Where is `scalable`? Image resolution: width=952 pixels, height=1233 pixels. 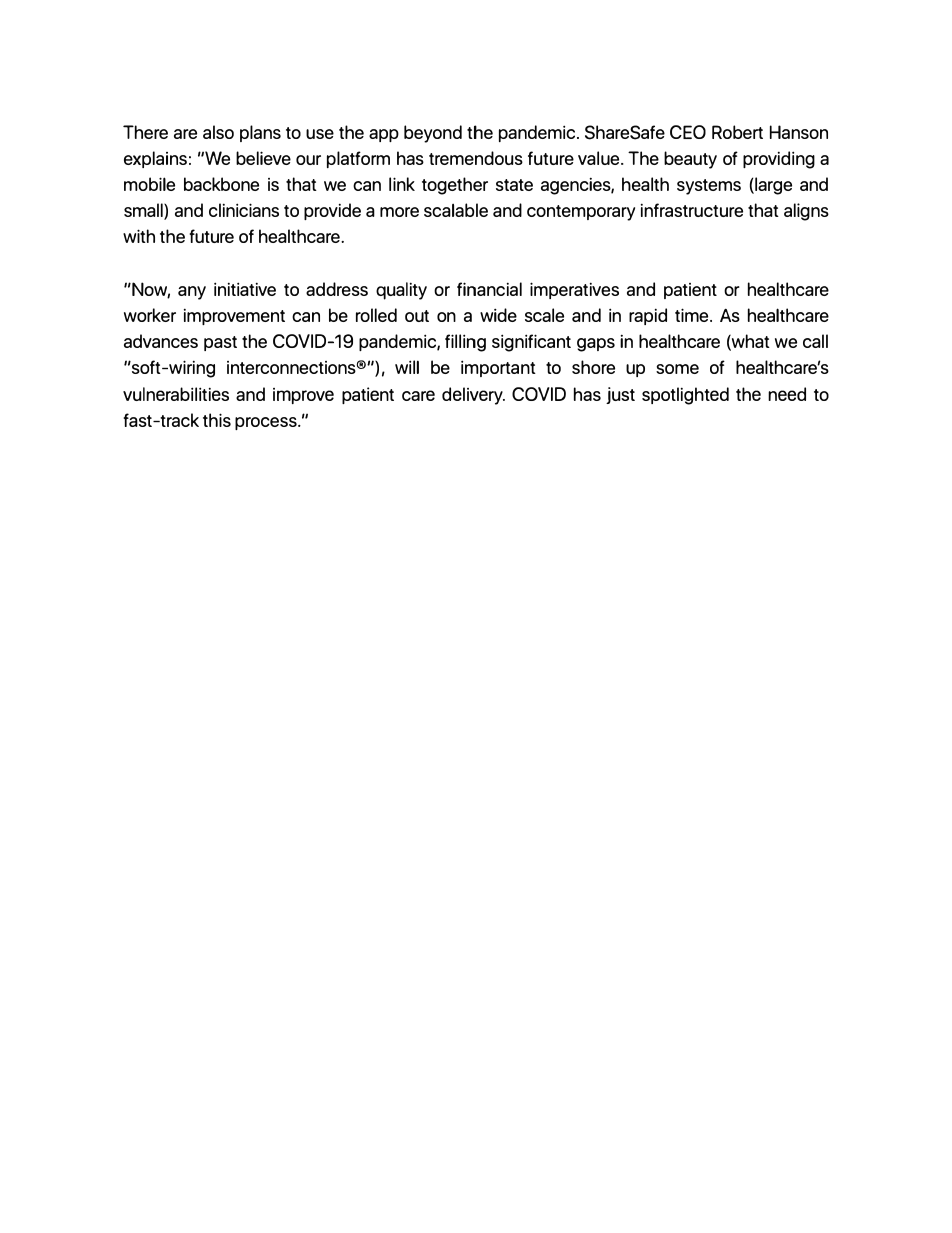 scalable is located at coordinates (456, 210).
